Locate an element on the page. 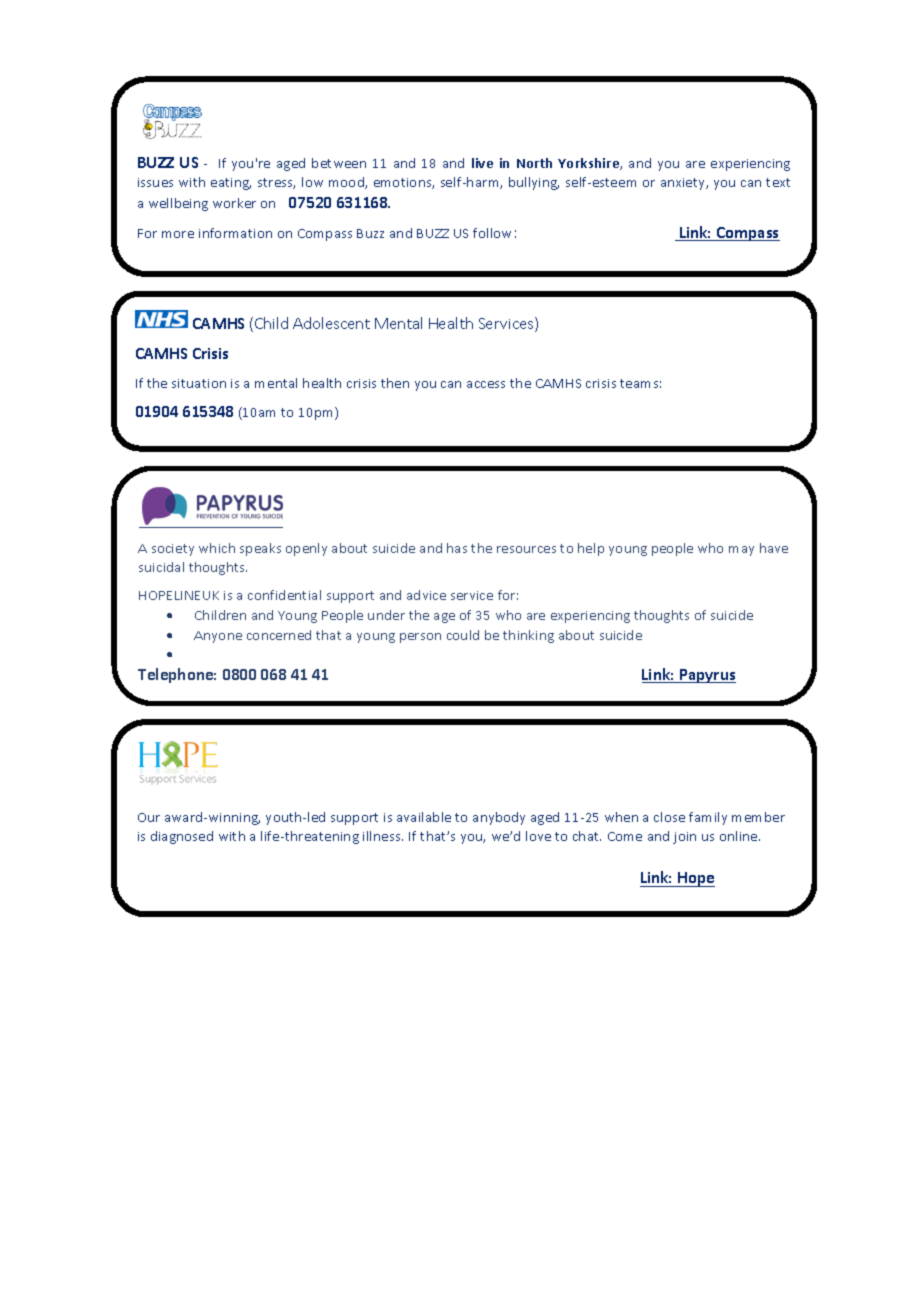  have is located at coordinates (774, 548).
